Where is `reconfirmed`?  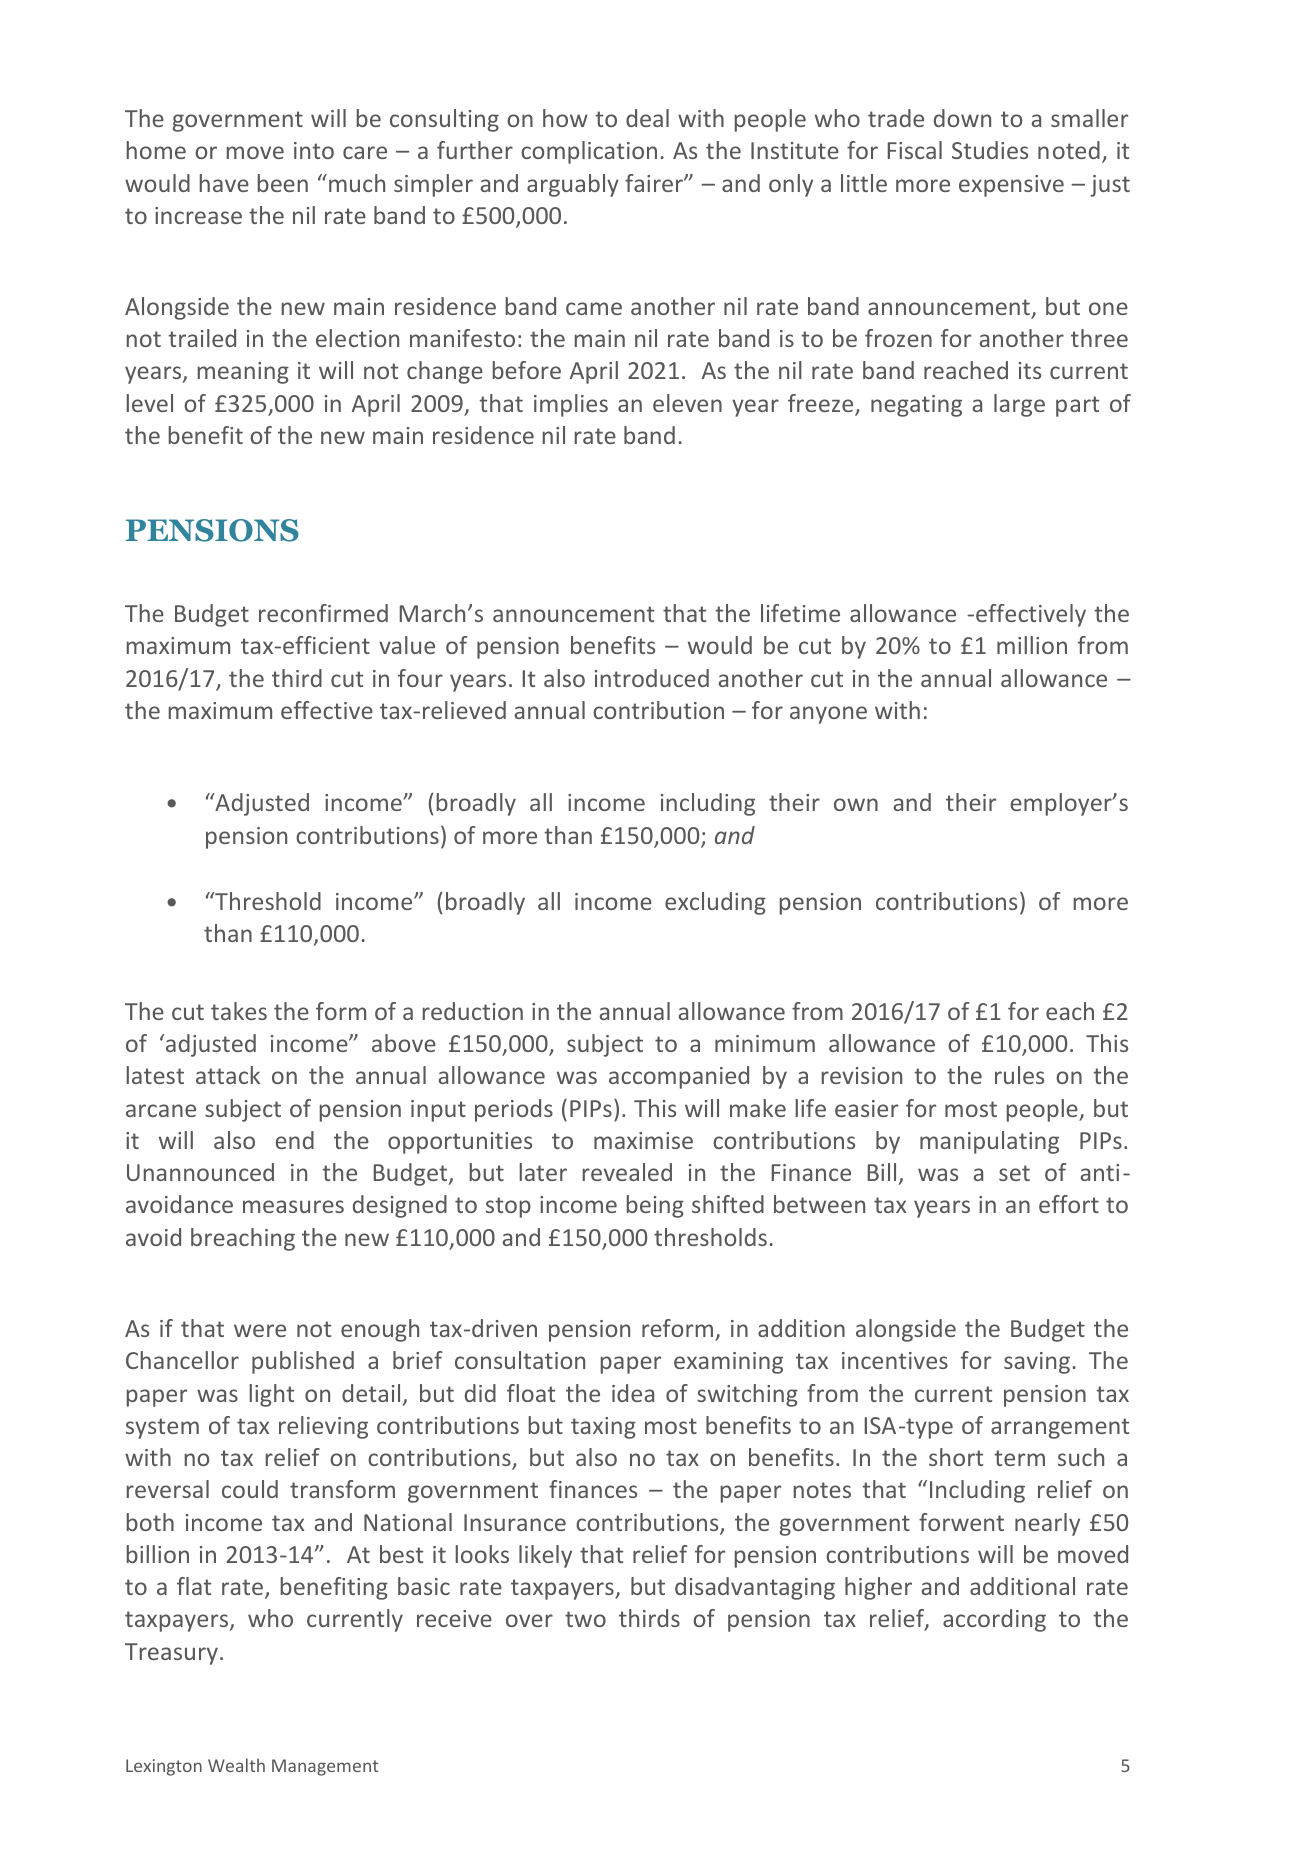
reconfirmed is located at coordinates (323, 613).
